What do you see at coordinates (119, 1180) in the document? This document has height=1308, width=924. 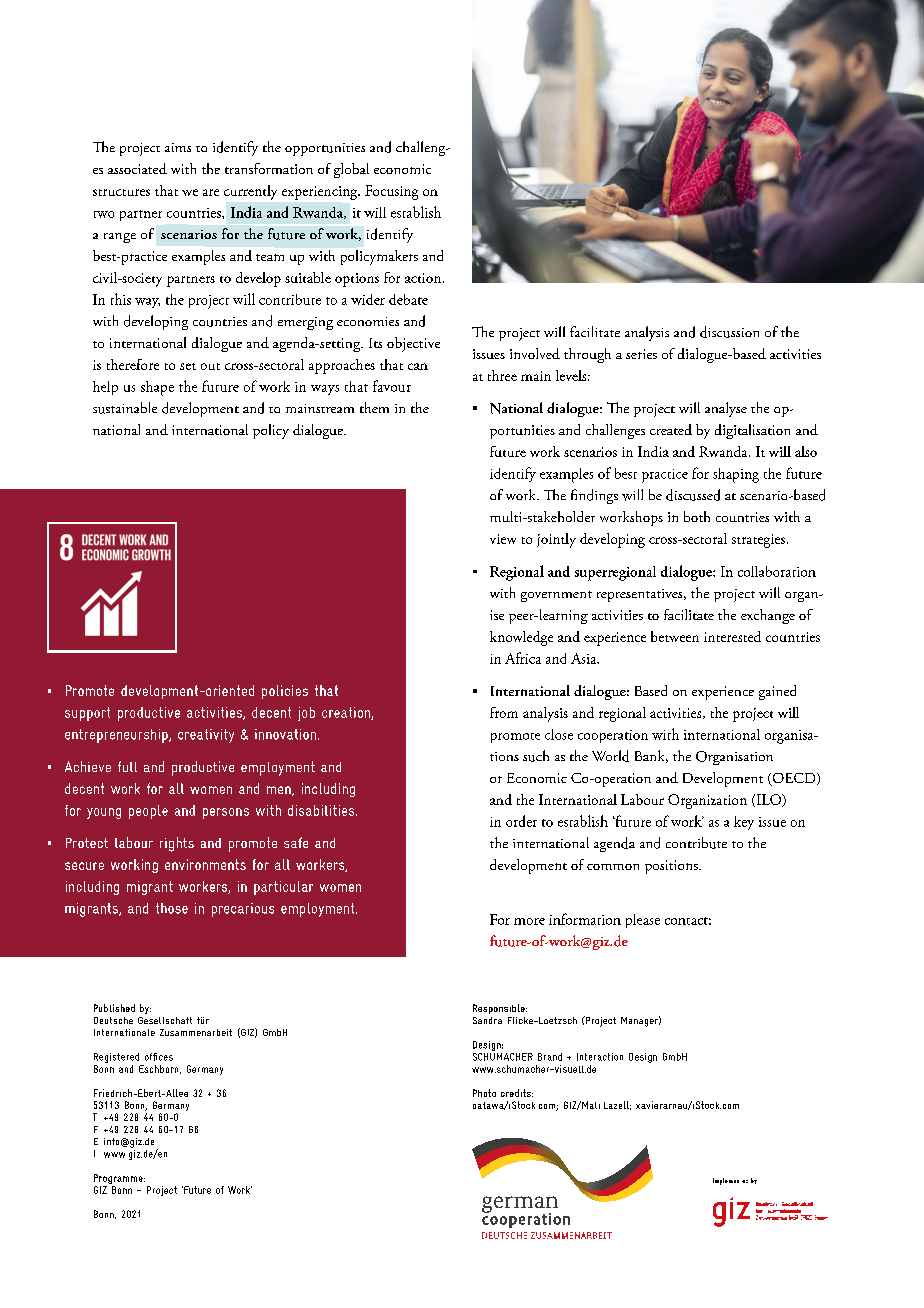 I see `Programme` at bounding box center [119, 1180].
